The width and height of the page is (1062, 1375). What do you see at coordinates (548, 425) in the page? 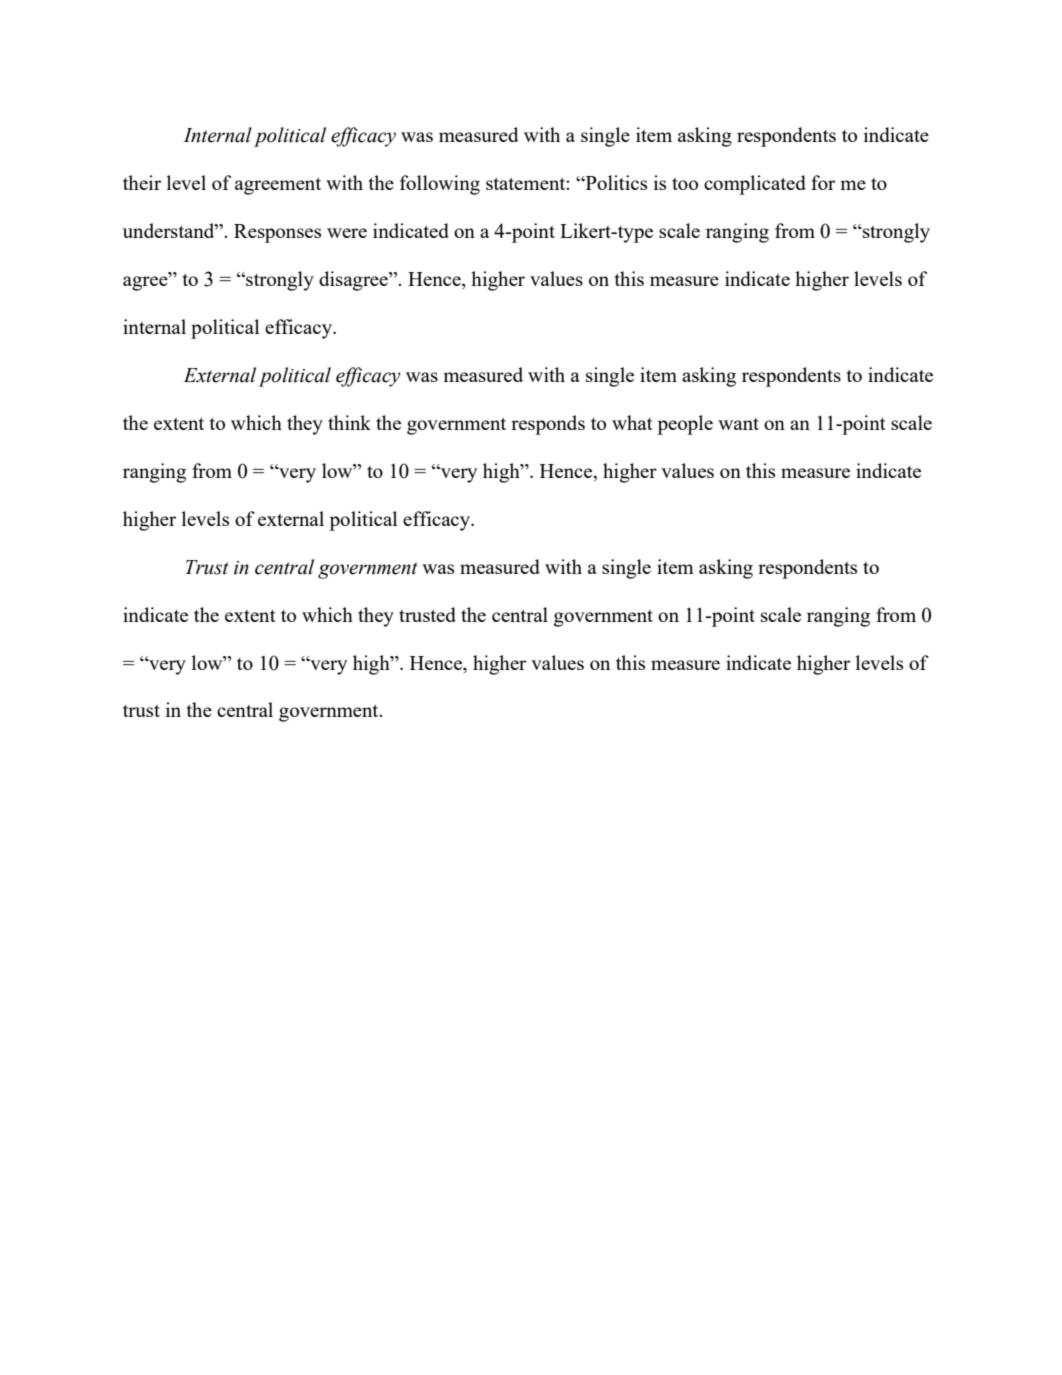
I see `responds` at bounding box center [548, 425].
